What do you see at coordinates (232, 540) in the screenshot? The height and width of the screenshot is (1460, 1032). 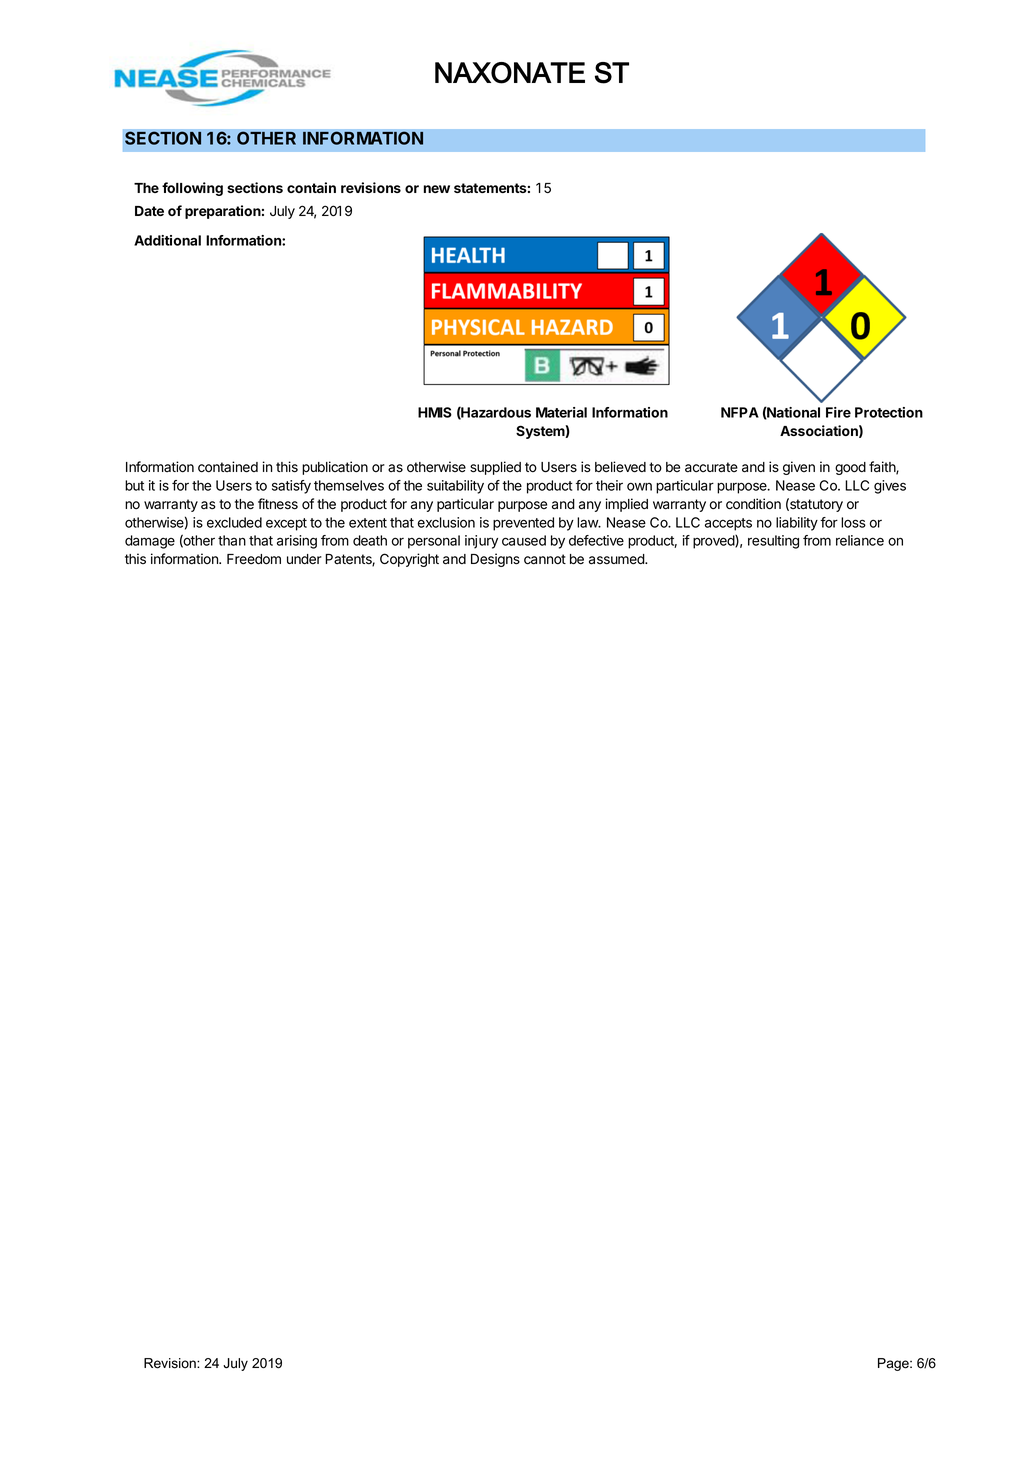 I see `than` at bounding box center [232, 540].
